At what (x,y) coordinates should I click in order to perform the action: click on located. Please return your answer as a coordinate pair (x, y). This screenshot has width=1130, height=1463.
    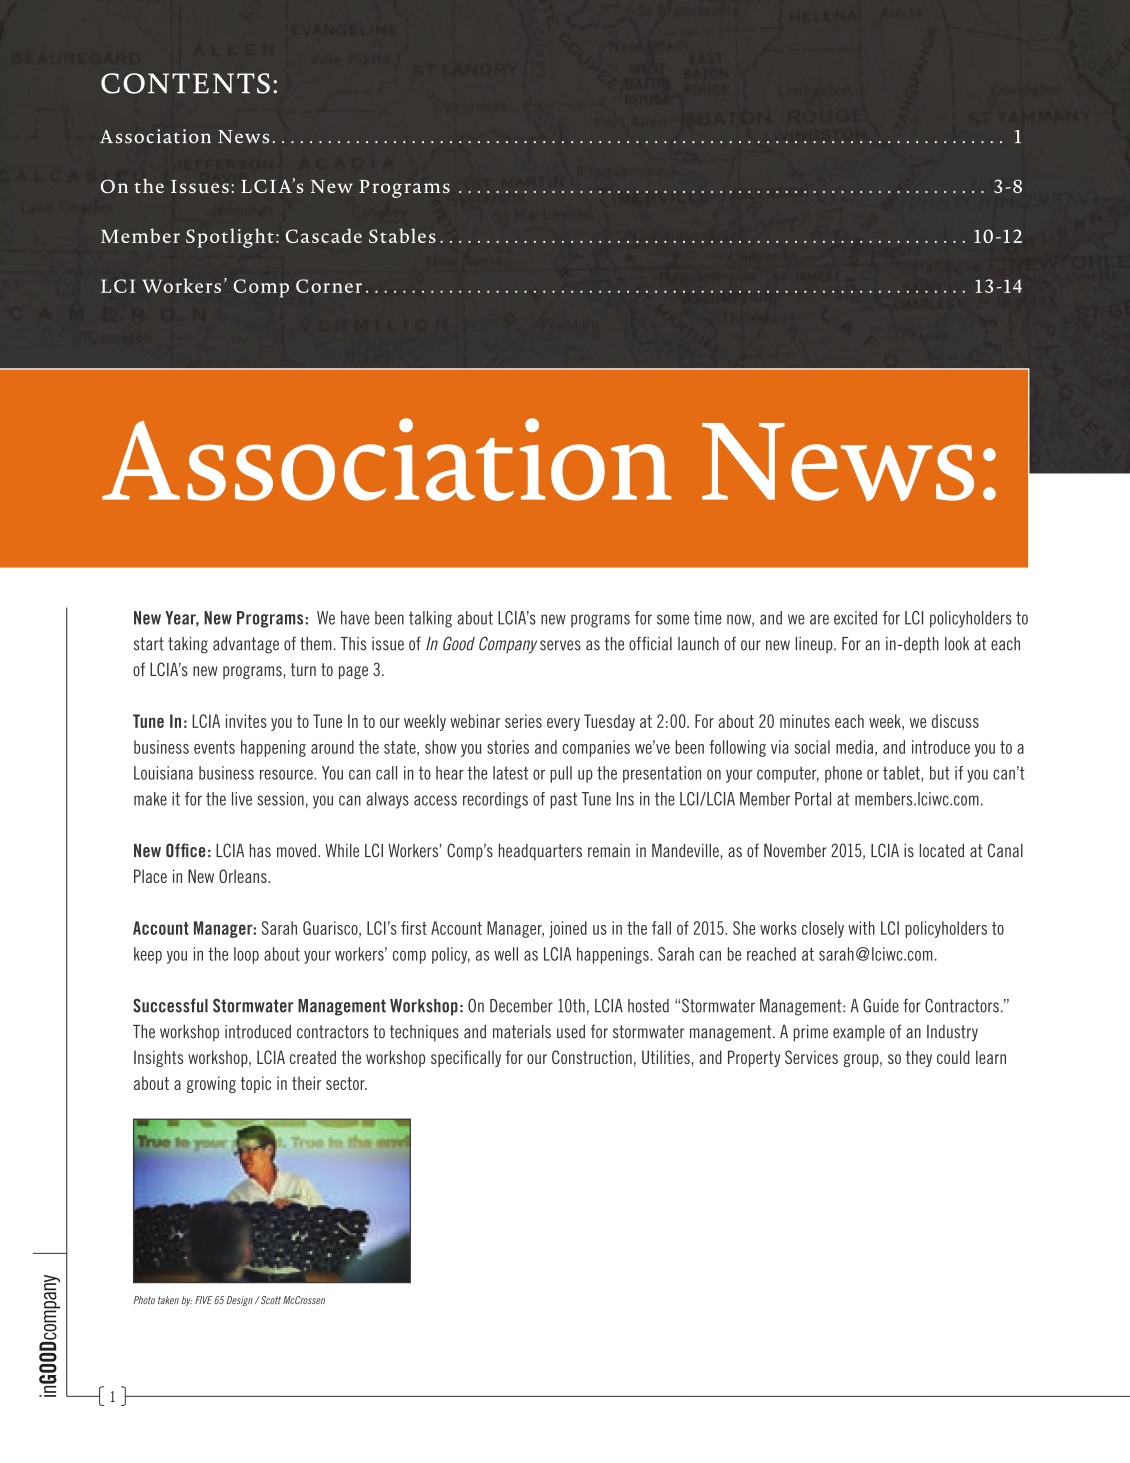
    Looking at the image, I should click on (942, 851).
